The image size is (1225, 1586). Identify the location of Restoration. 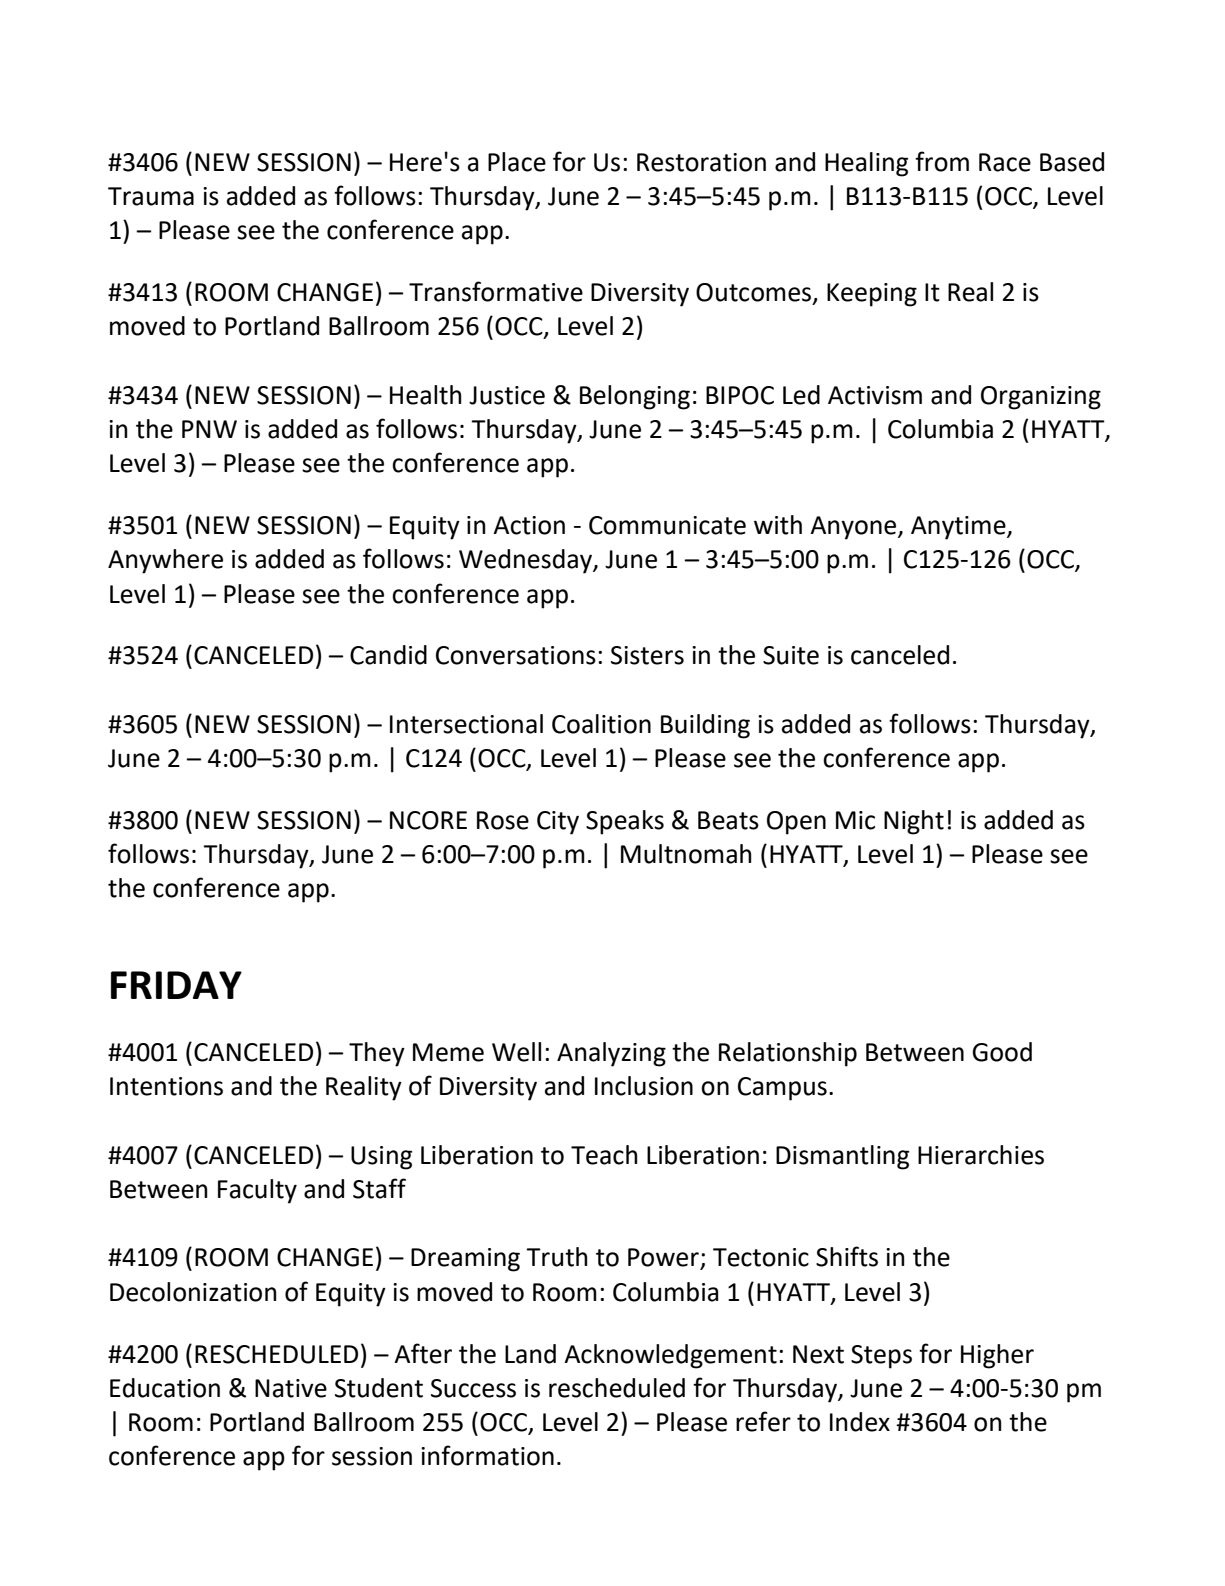
(701, 162).
